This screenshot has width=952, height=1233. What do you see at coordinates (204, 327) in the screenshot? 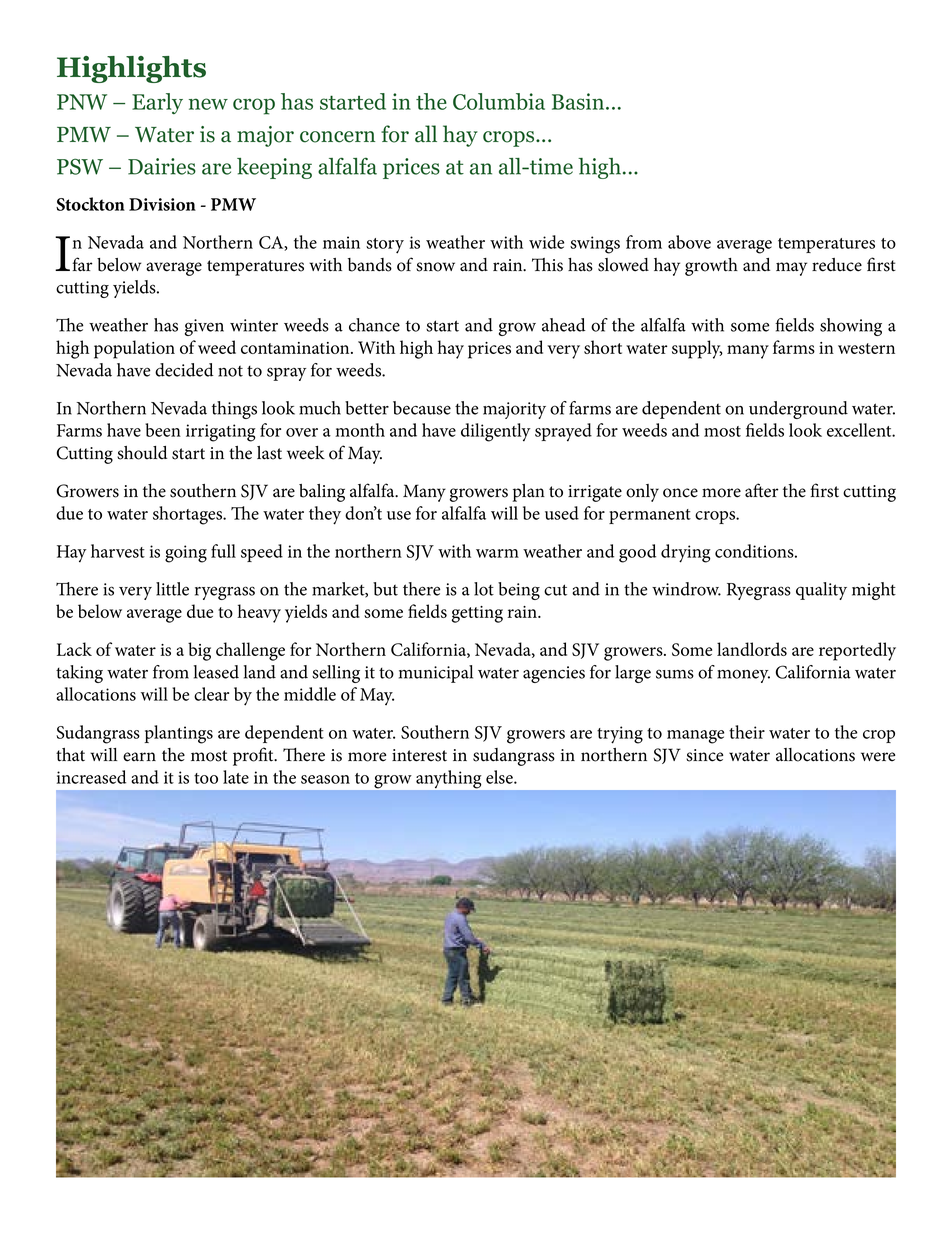
I see `given` at bounding box center [204, 327].
